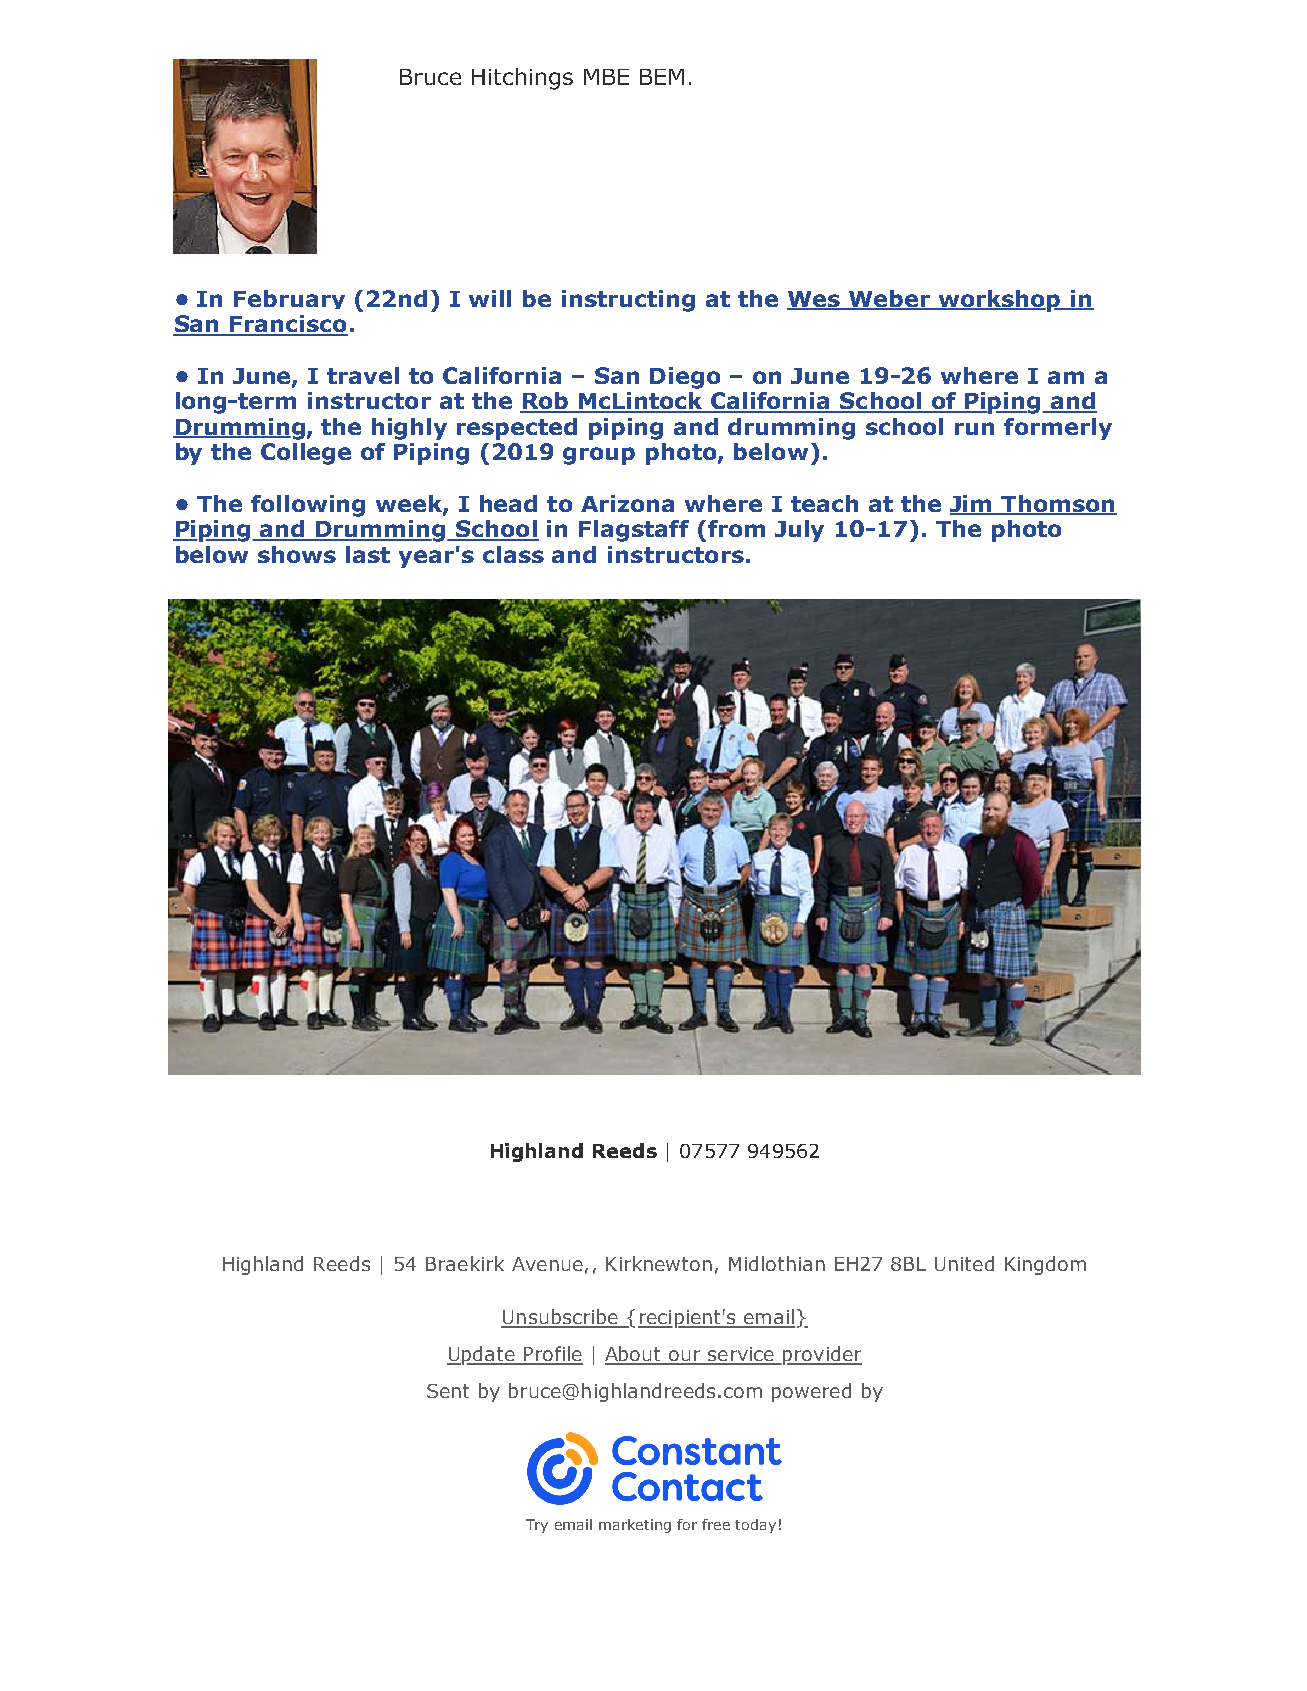 This screenshot has height=1691, width=1307. What do you see at coordinates (999, 301) in the screenshot?
I see `workshop` at bounding box center [999, 301].
